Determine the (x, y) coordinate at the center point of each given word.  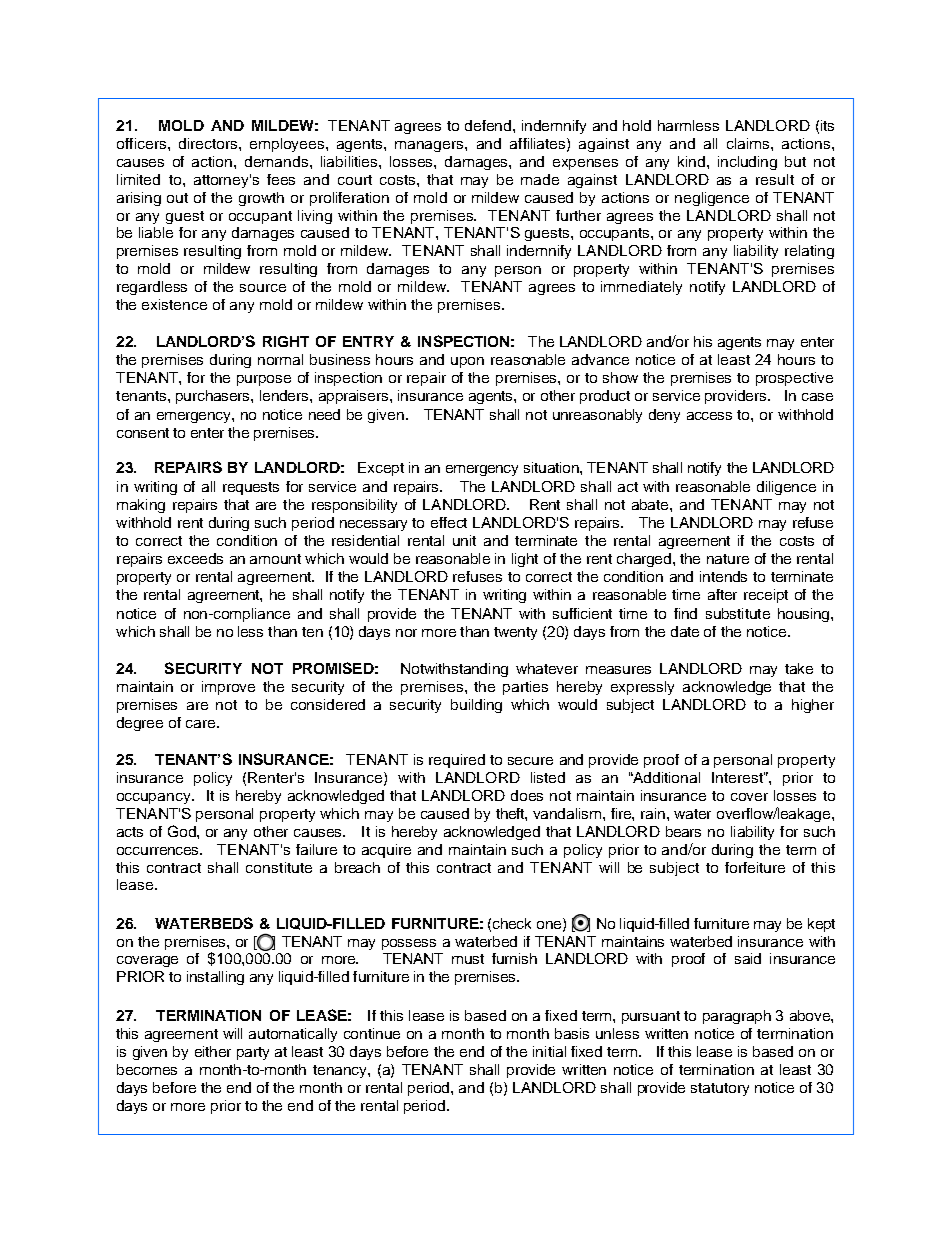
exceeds (195, 558)
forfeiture (755, 867)
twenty (515, 633)
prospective (794, 379)
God (183, 831)
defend (489, 125)
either (213, 1051)
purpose (264, 380)
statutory (720, 1089)
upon (467, 362)
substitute (738, 613)
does (527, 795)
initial (549, 1051)
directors (209, 143)
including (747, 163)
